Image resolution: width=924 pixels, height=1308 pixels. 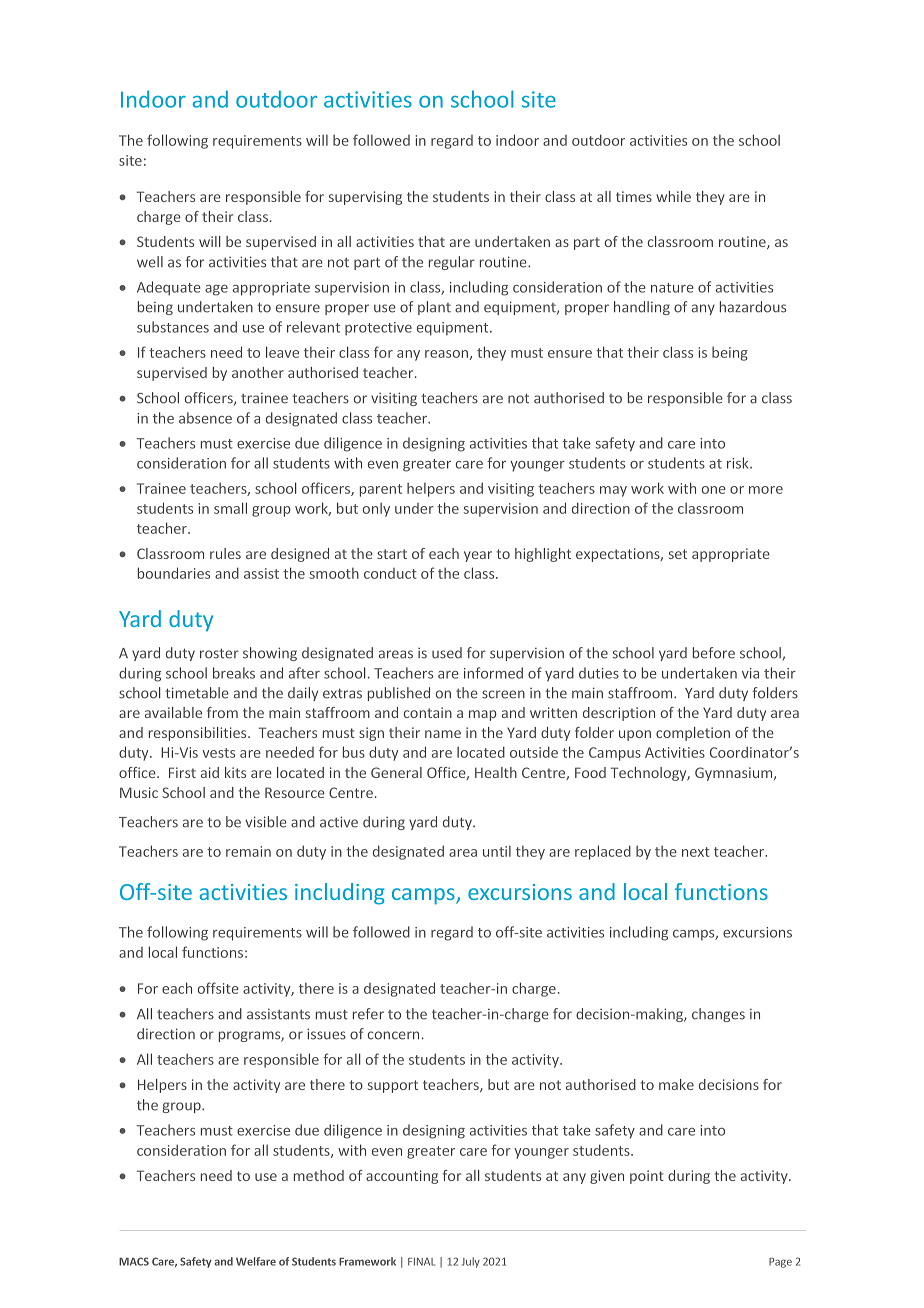 I want to click on well, so click(x=150, y=262).
